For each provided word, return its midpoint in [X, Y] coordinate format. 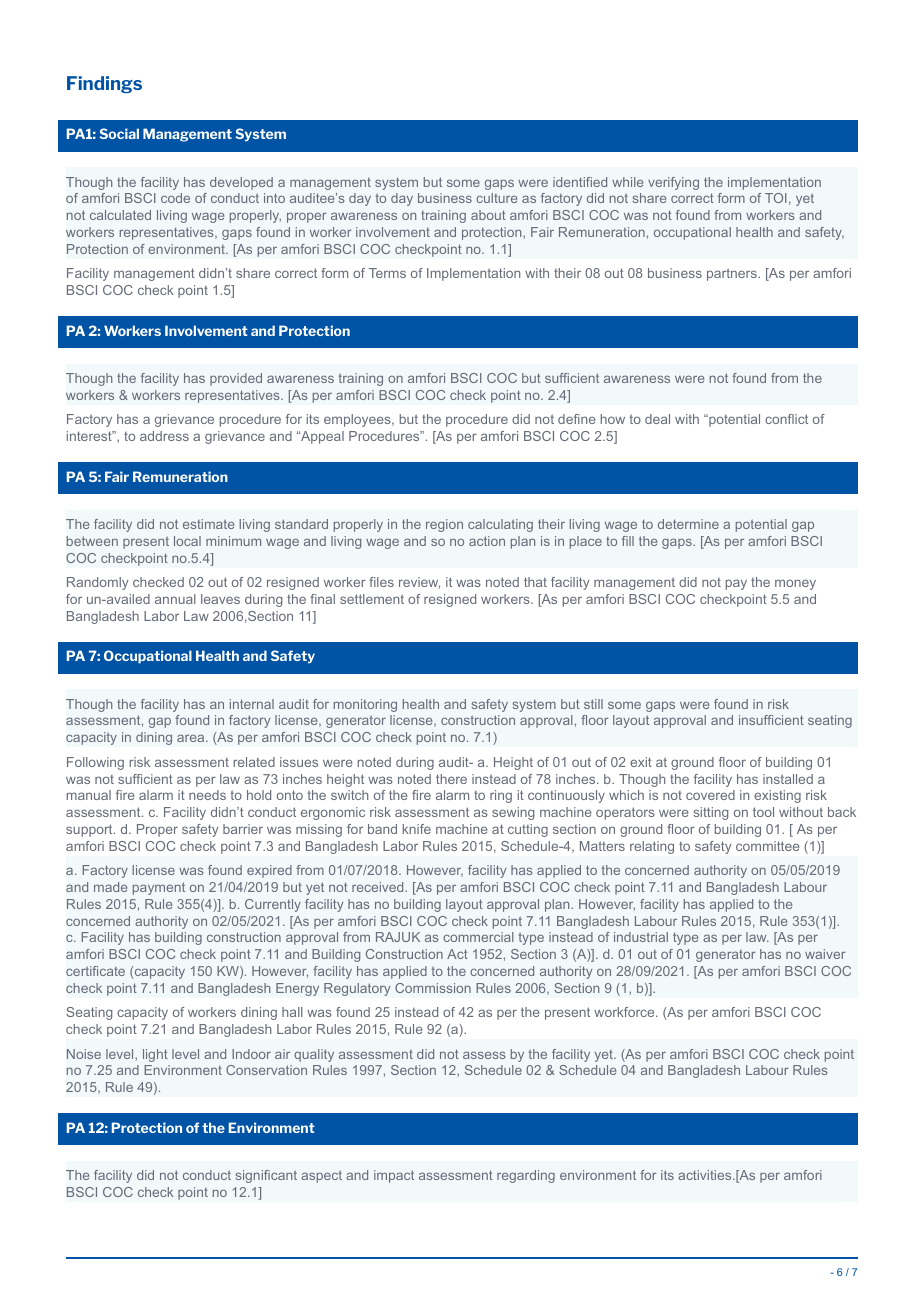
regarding [526, 1176]
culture [496, 198]
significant [266, 1176]
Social [119, 133]
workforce [625, 1012]
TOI [776, 198]
